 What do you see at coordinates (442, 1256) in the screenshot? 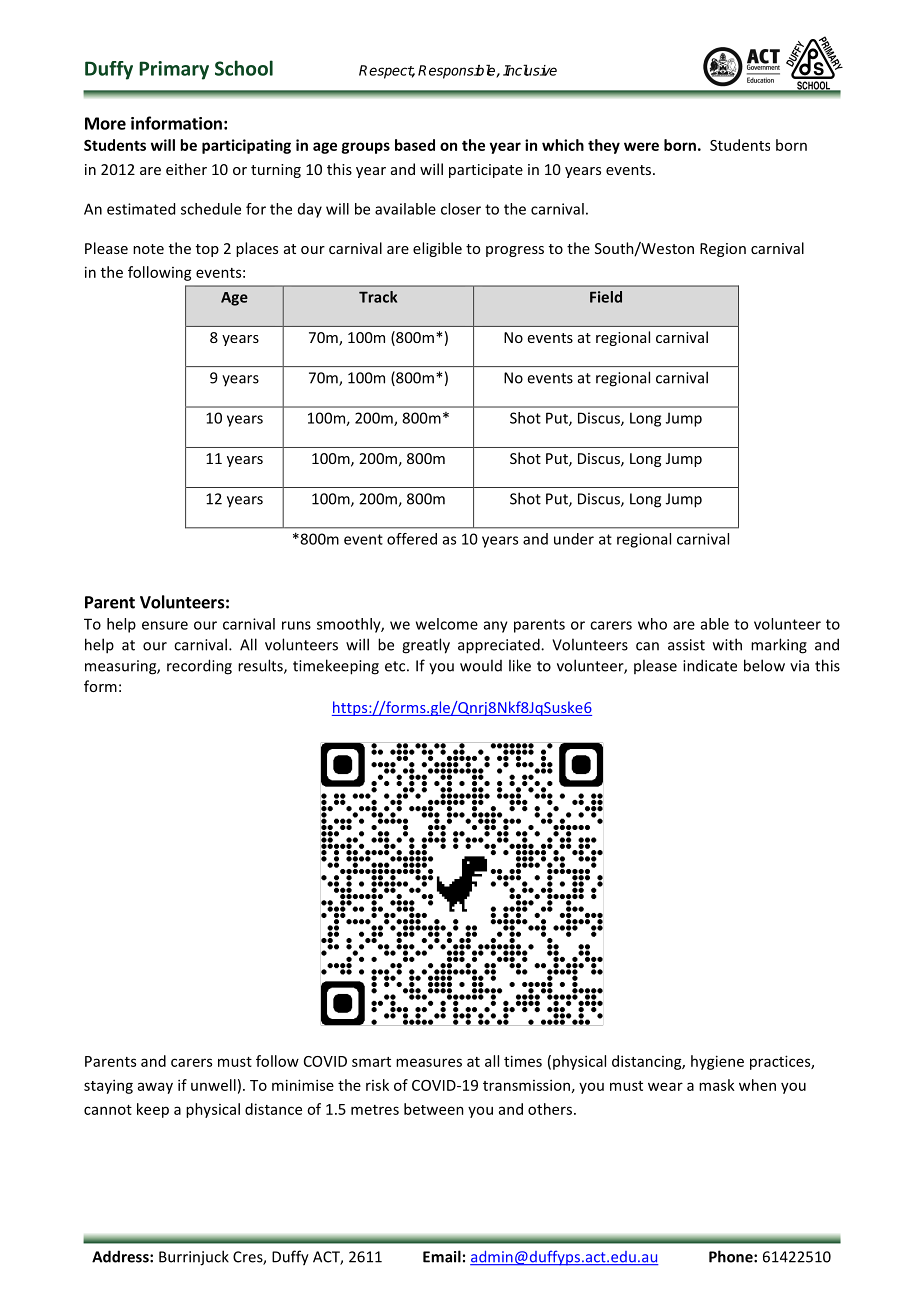
I see `Email` at bounding box center [442, 1256].
